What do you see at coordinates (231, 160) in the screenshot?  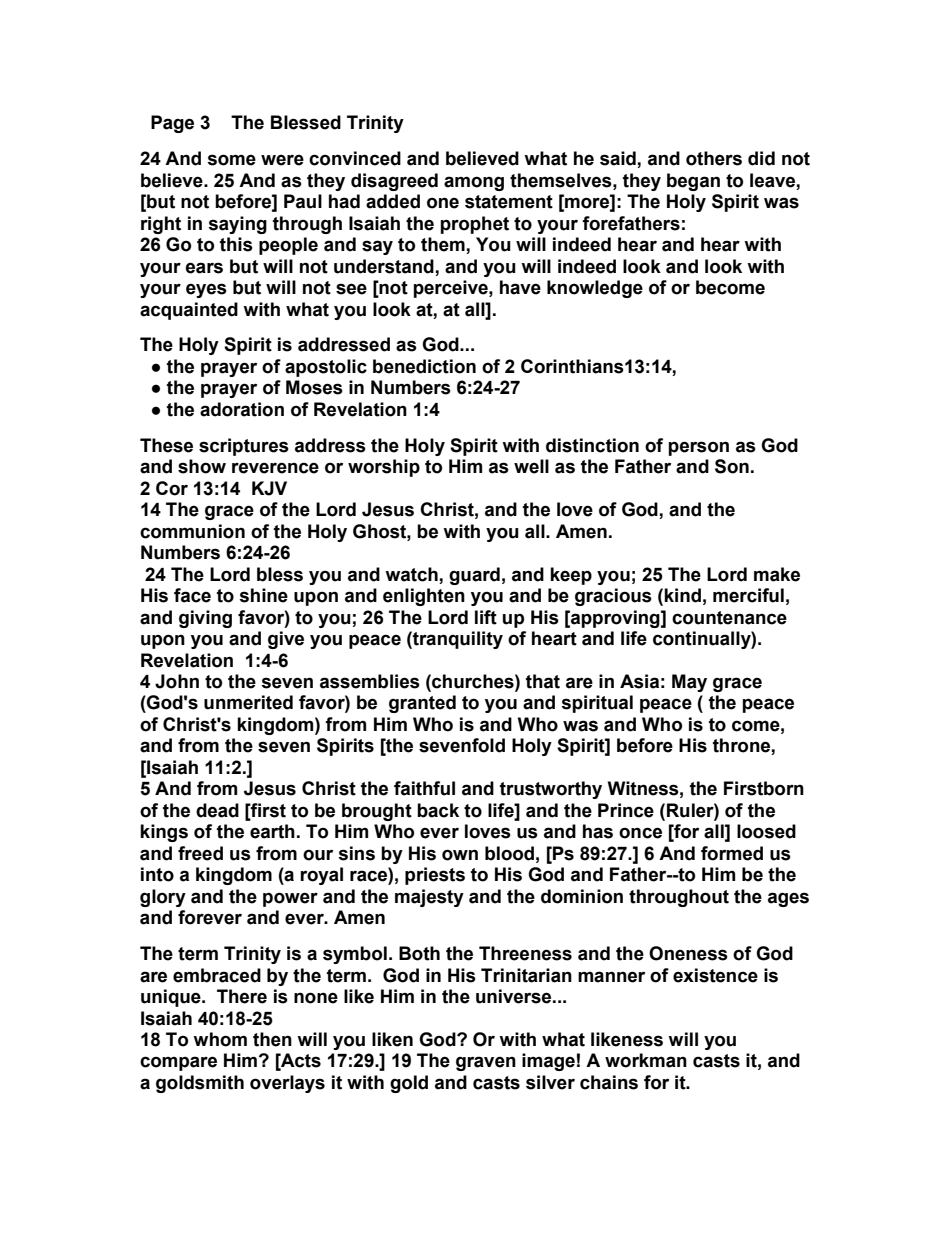 I see `some` at bounding box center [231, 160].
